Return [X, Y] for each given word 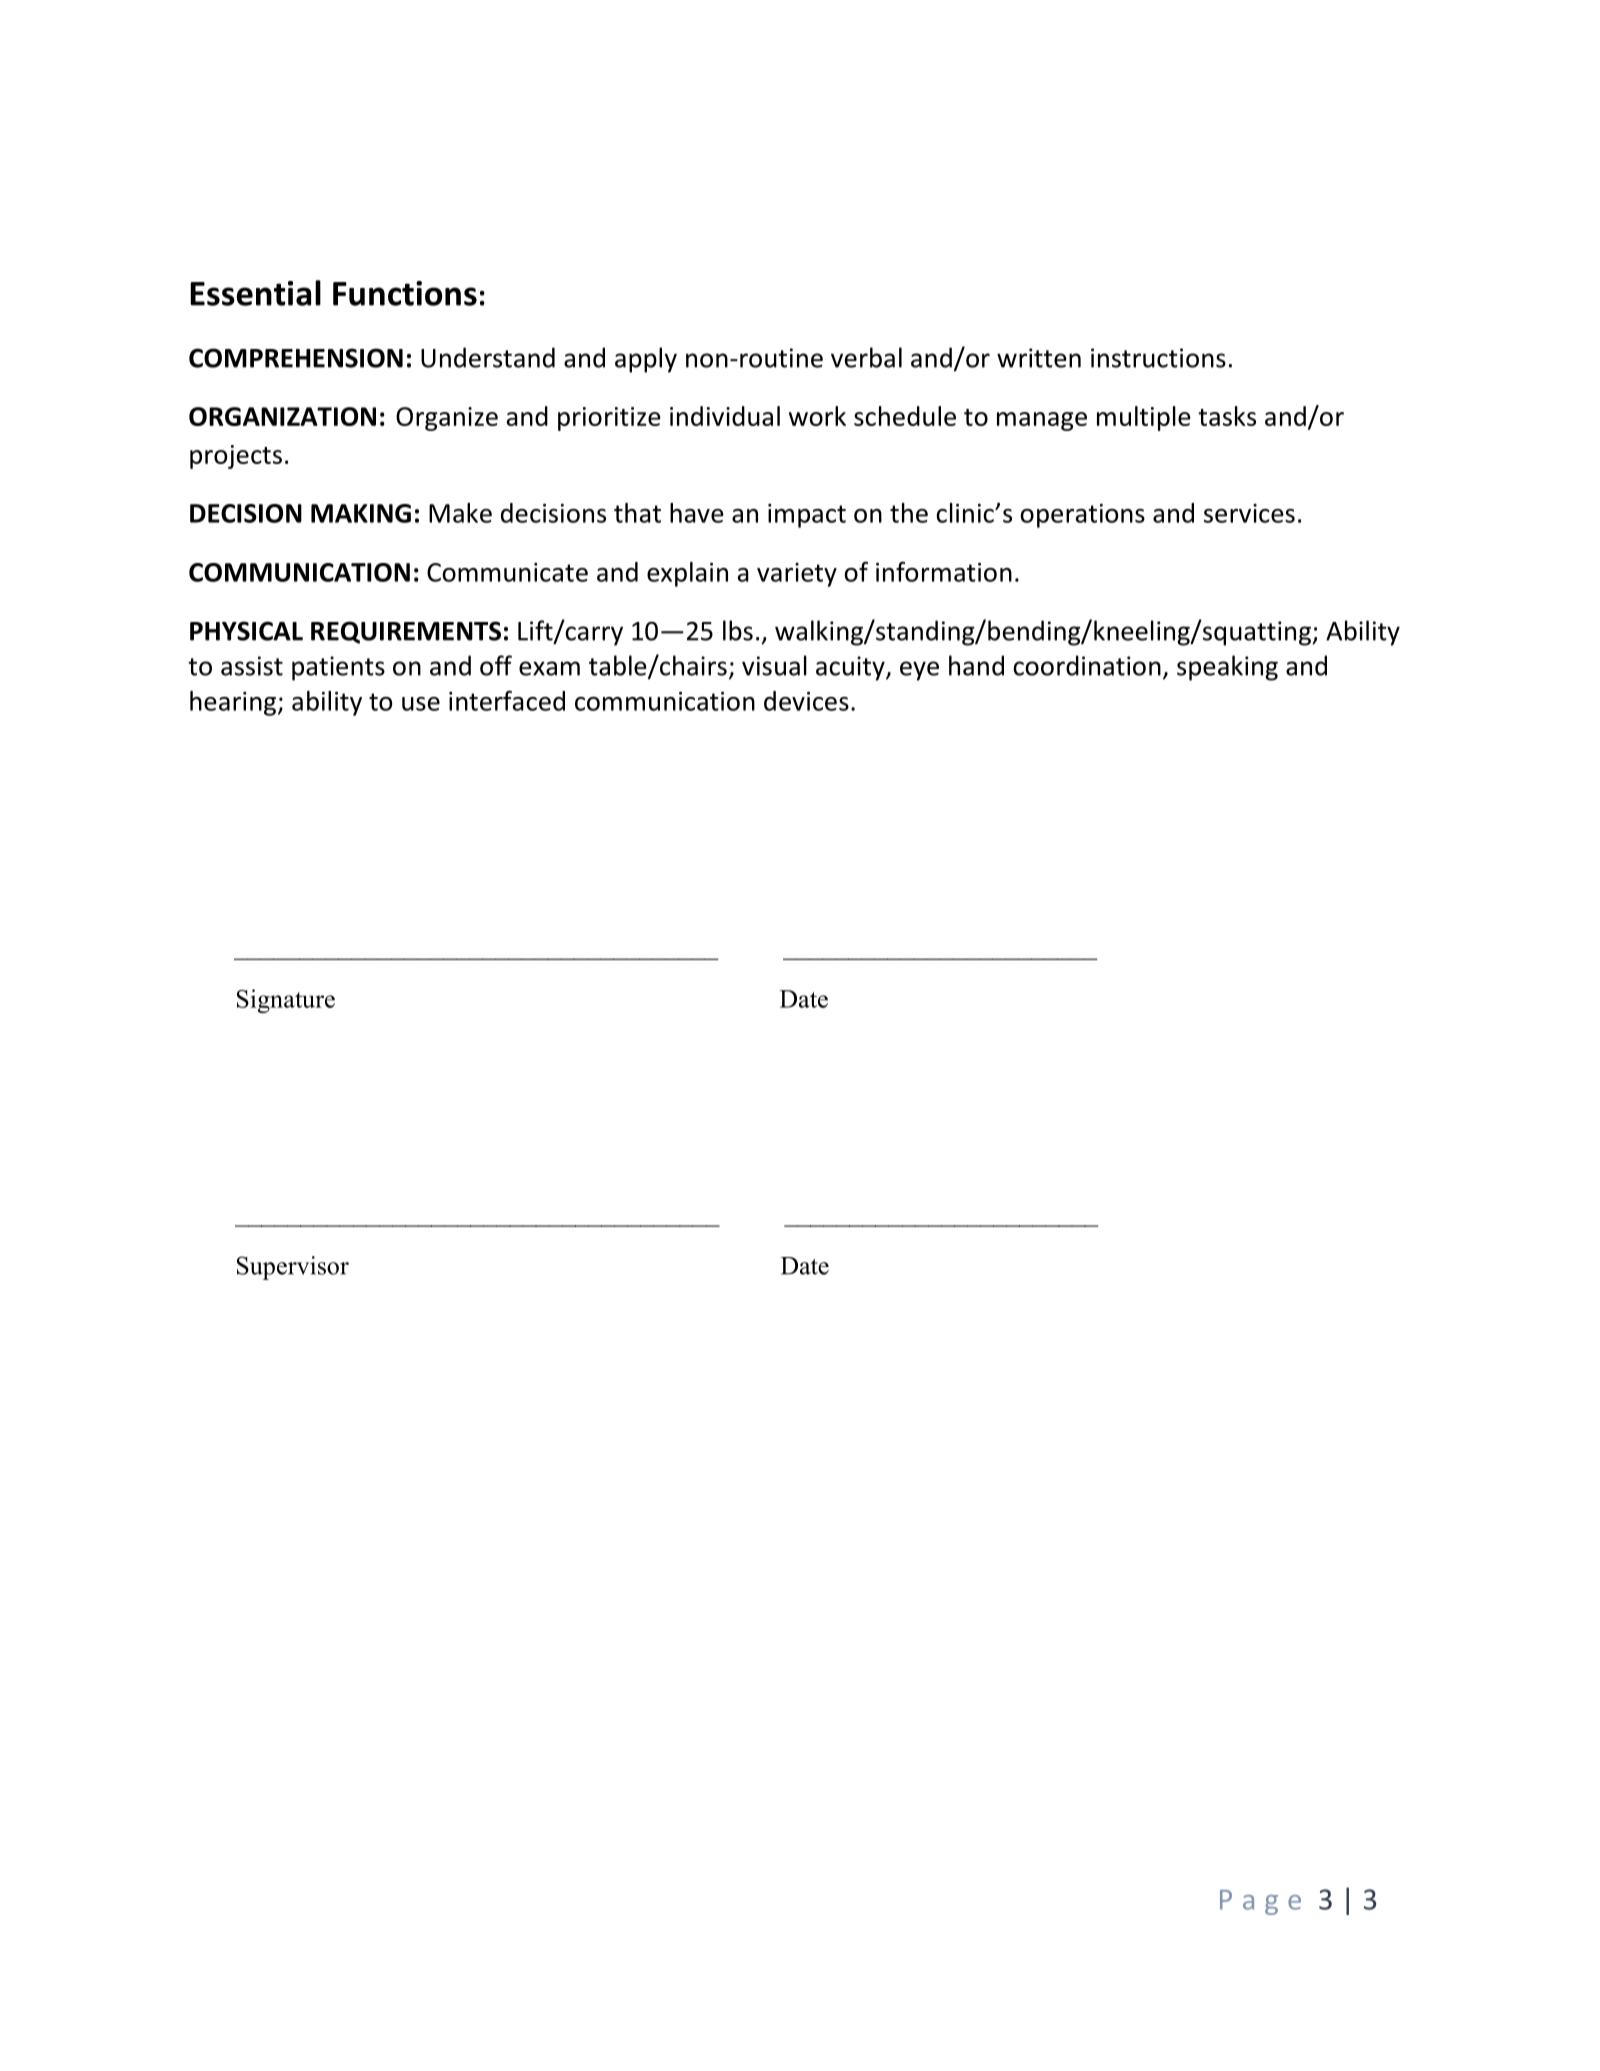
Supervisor [293, 1268]
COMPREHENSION [296, 358]
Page [1260, 1902]
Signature [286, 1001]
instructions [1158, 358]
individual [725, 416]
